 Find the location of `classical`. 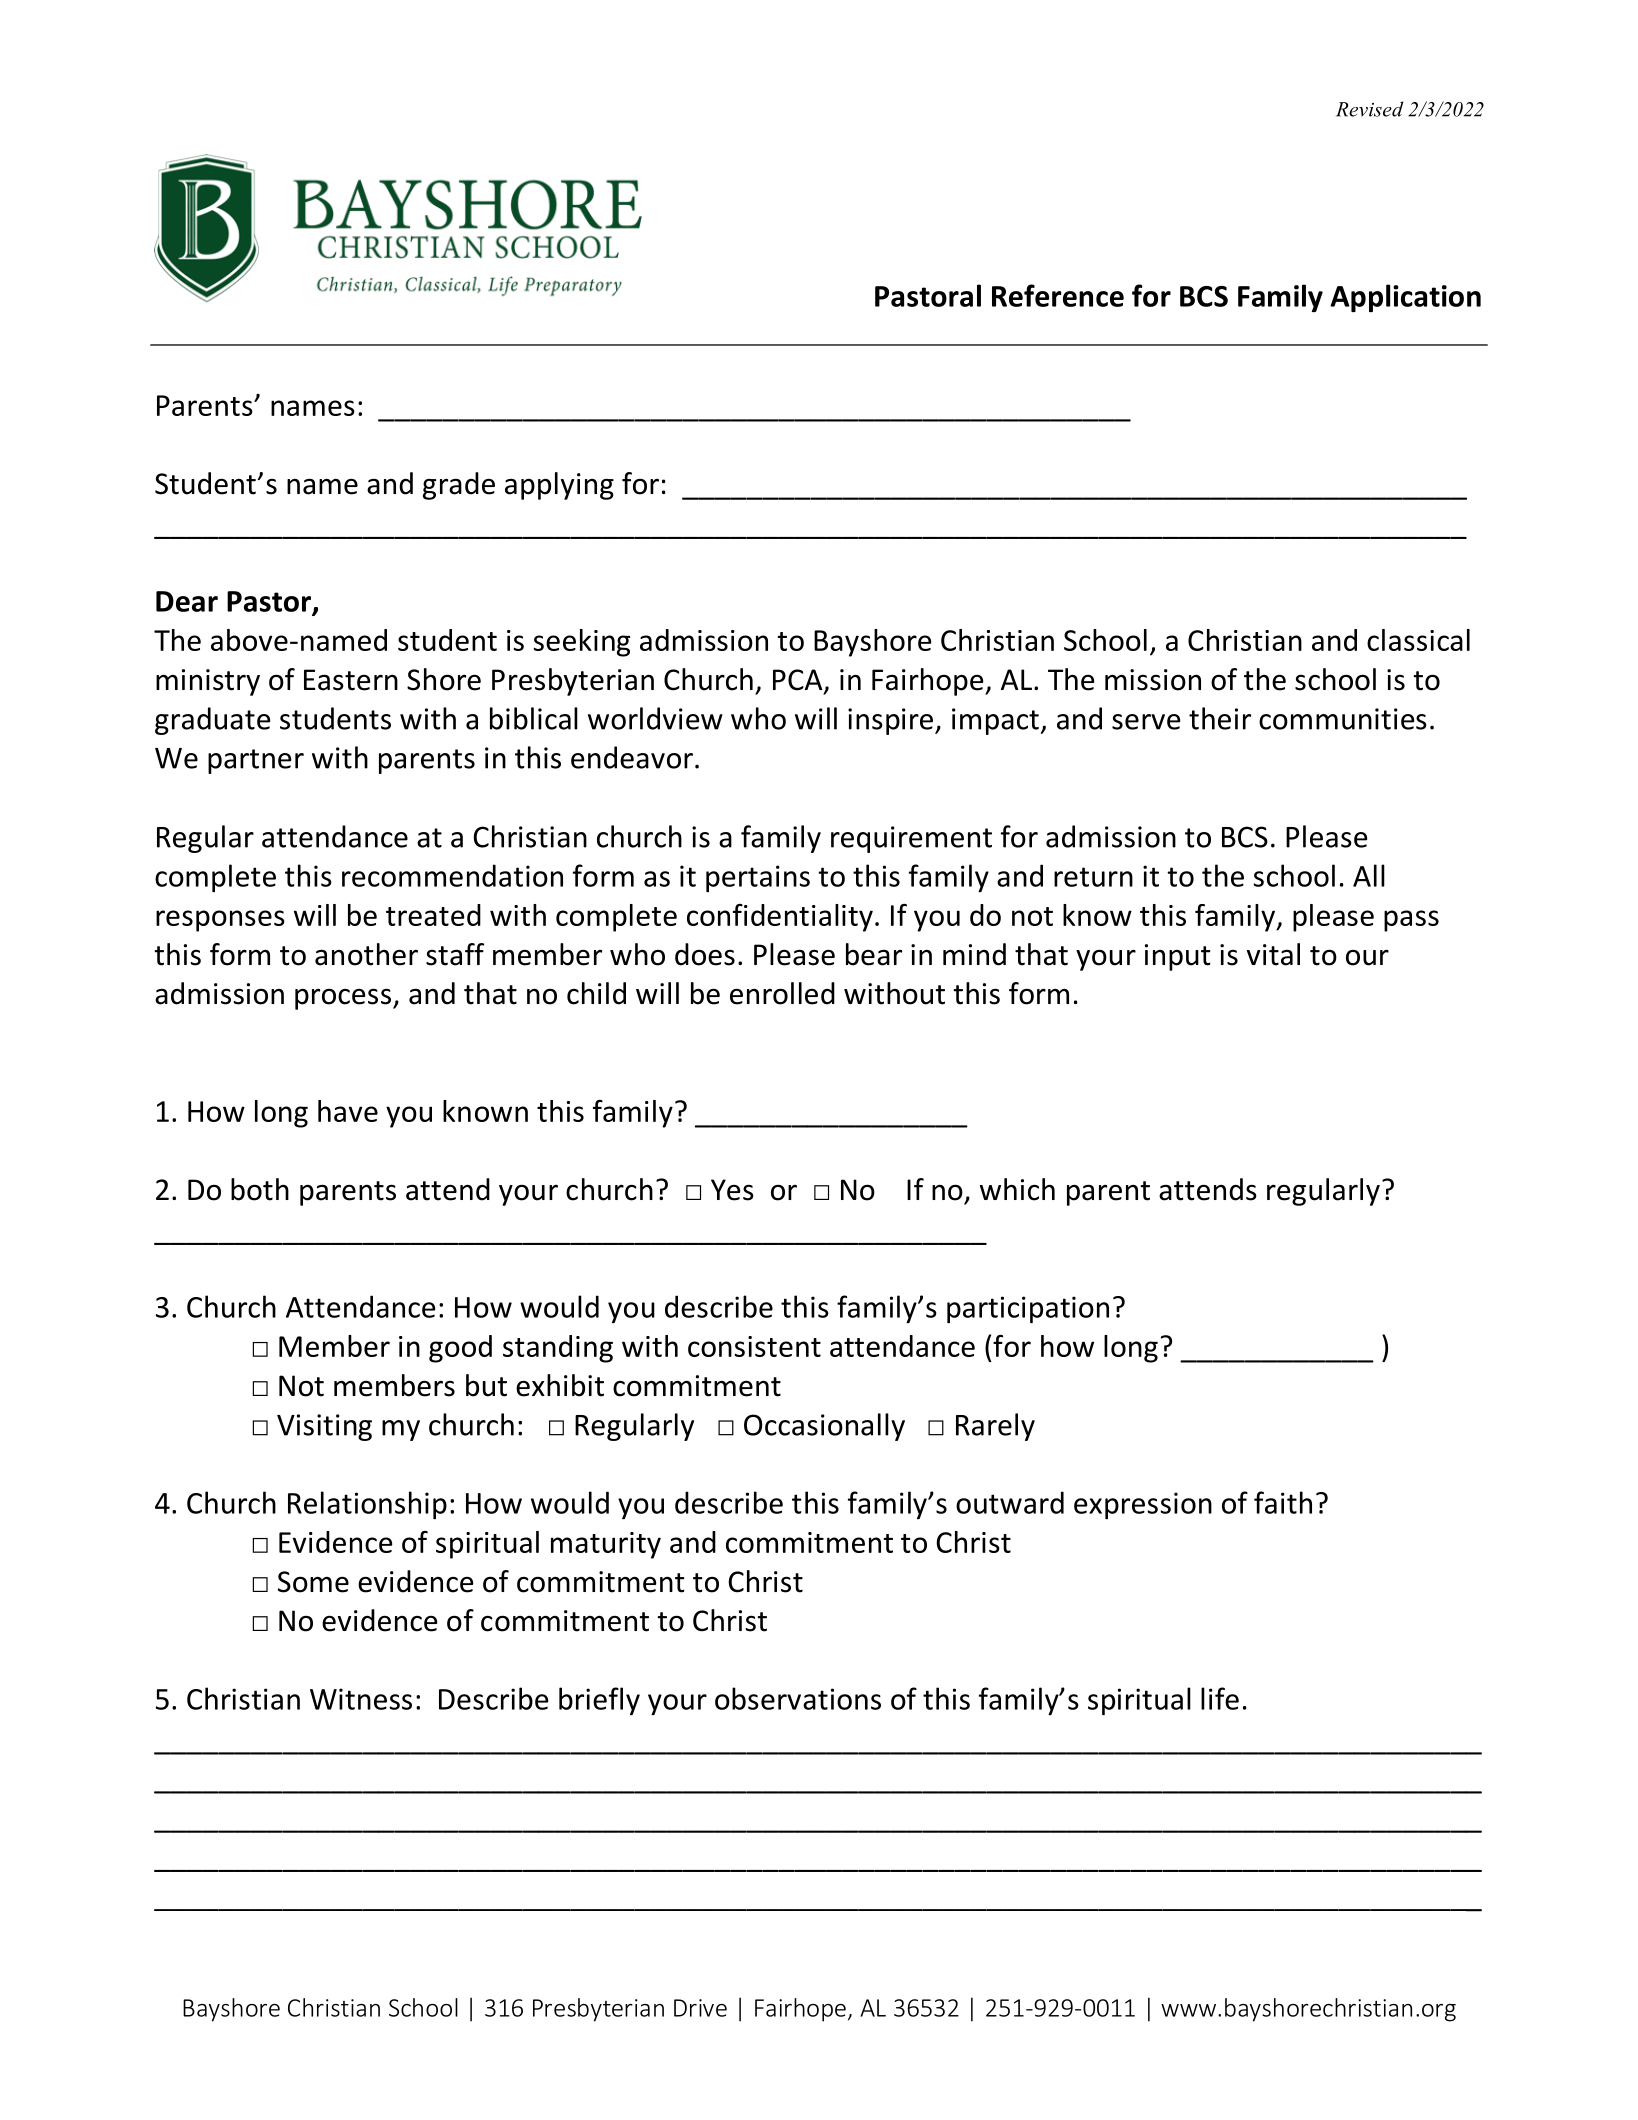

classical is located at coordinates (1418, 640).
